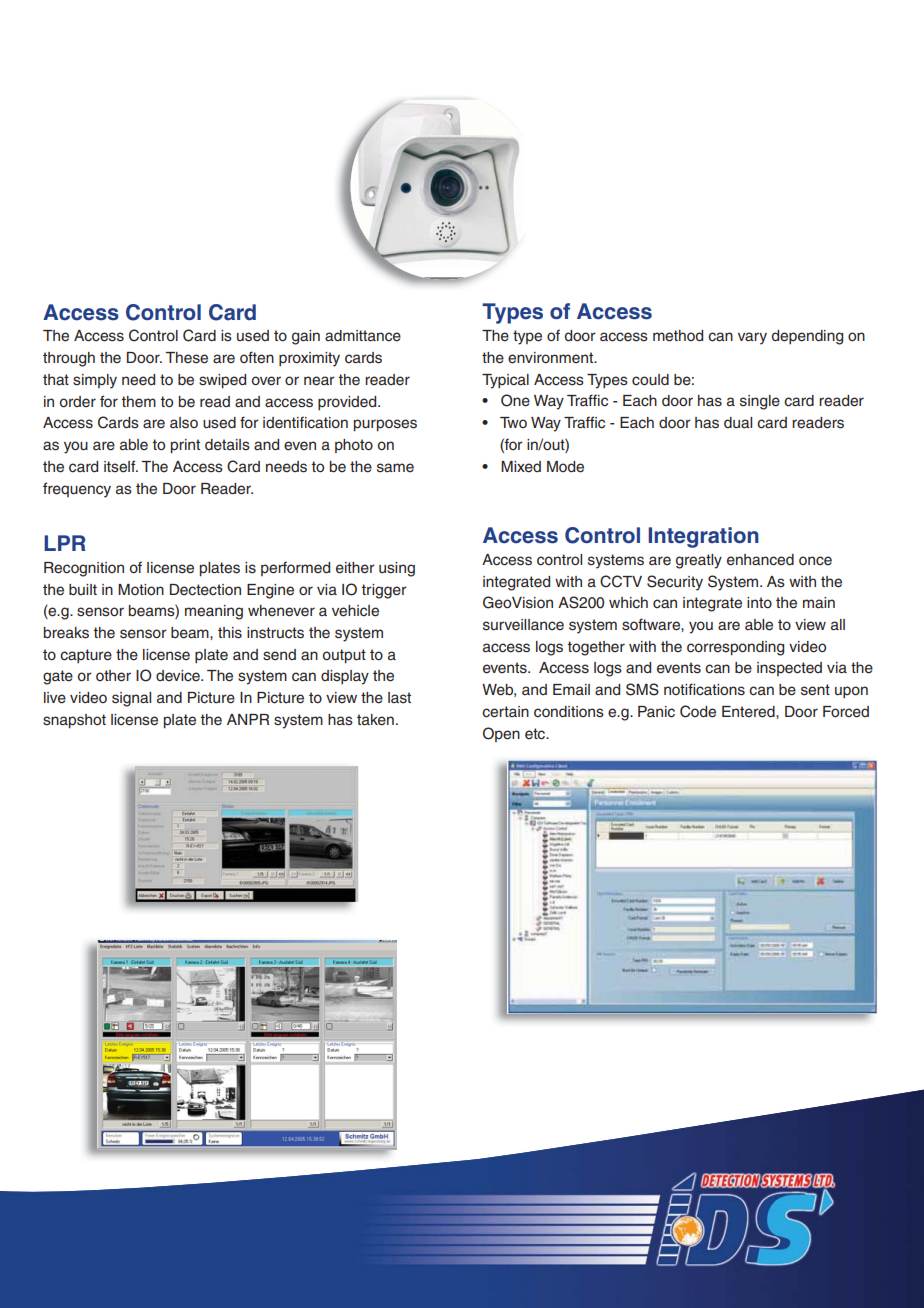 This document has width=924, height=1308. Describe the element at coordinates (186, 358) in the document. I see `These` at that location.
